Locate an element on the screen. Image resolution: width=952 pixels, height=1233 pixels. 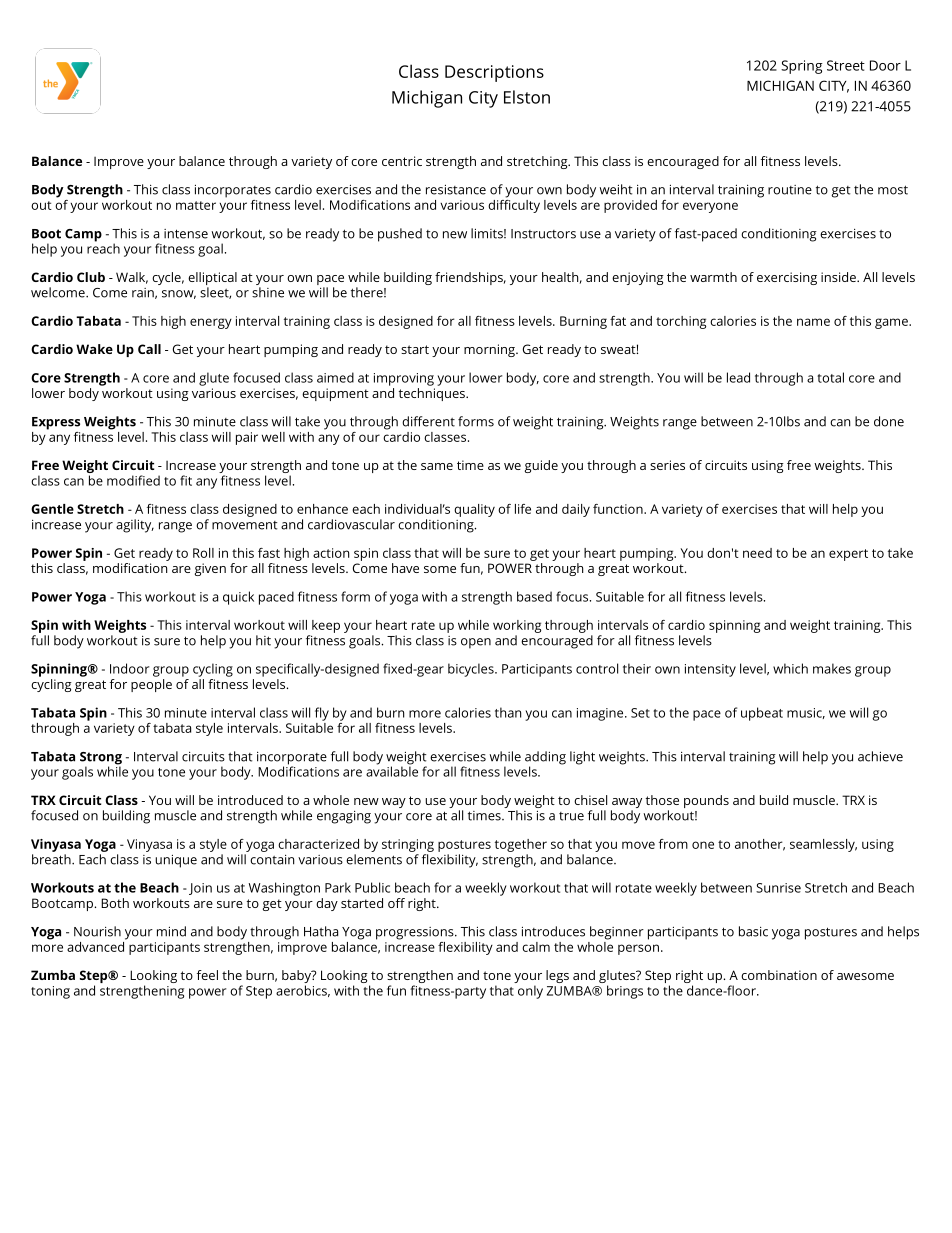
calm is located at coordinates (536, 947).
